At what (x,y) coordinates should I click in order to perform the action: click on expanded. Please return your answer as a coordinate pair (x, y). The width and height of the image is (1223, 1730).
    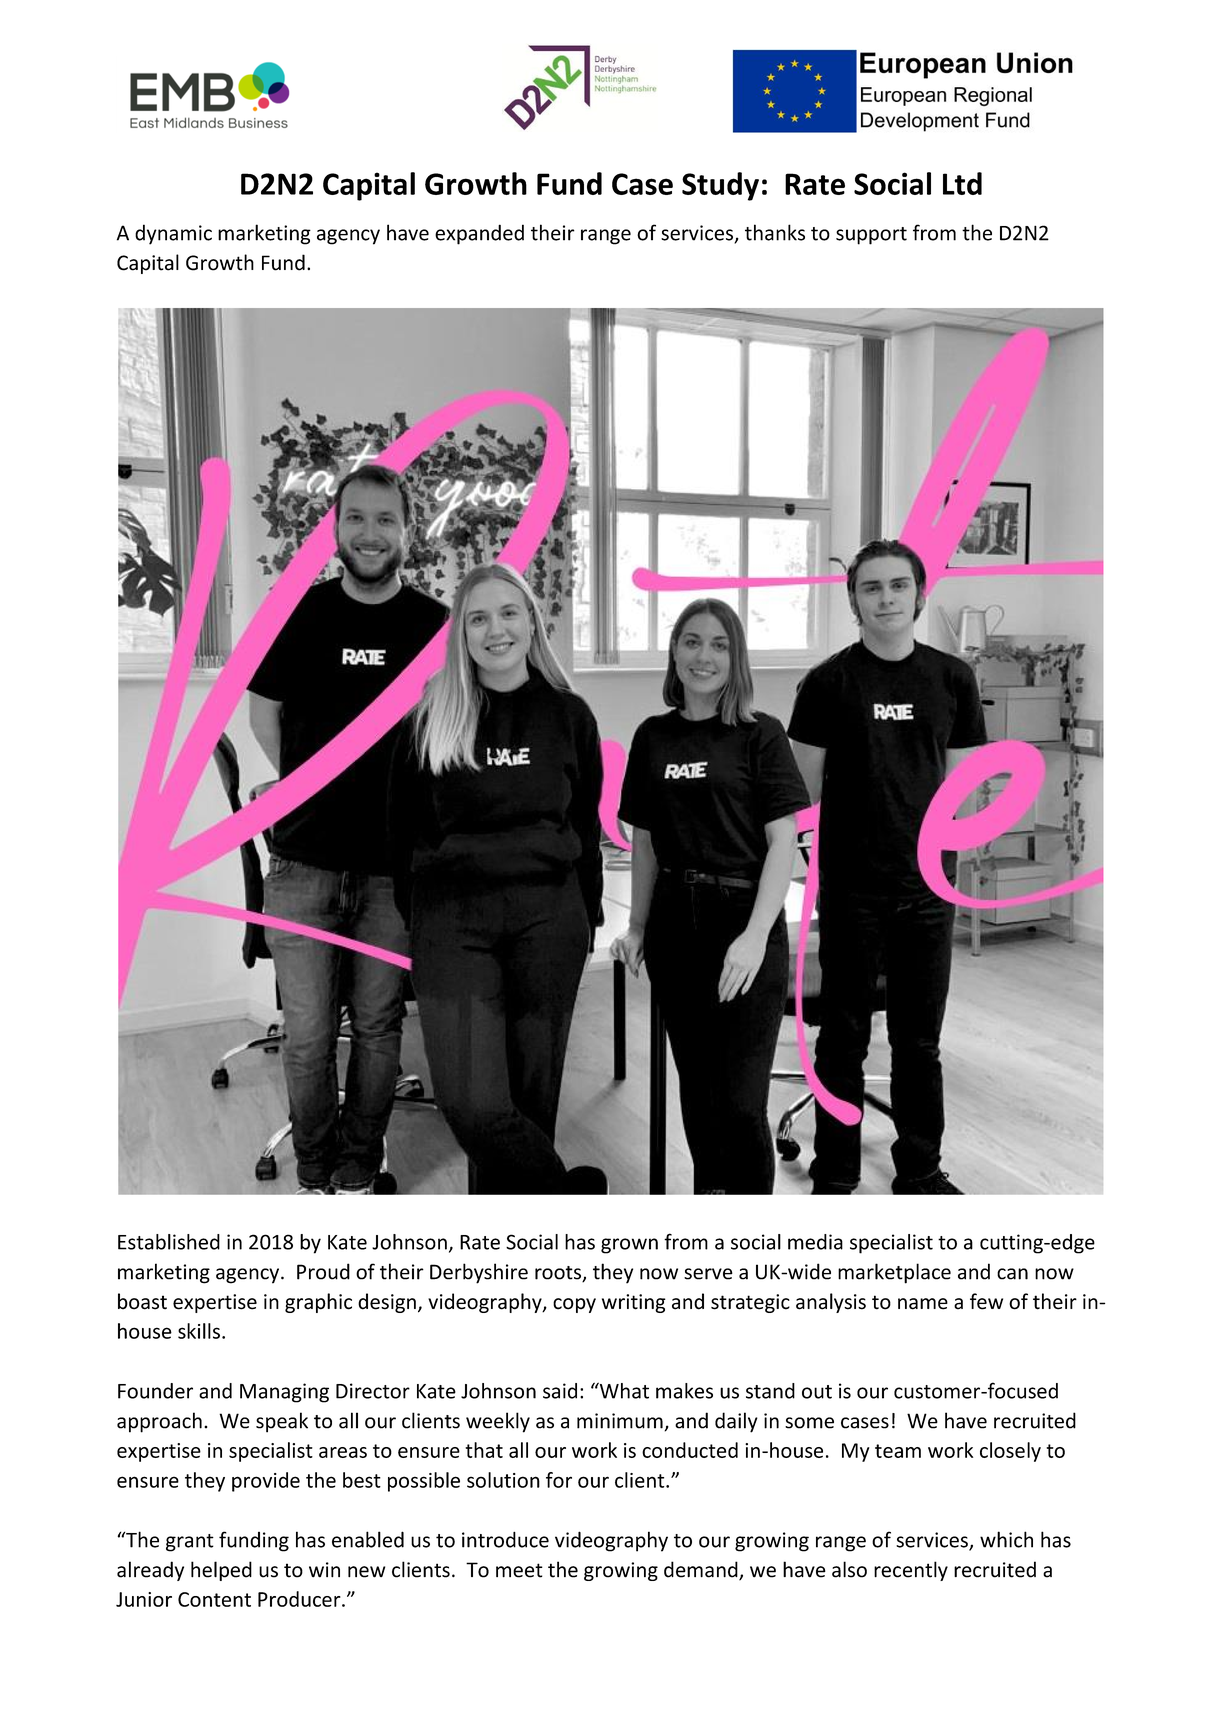
    Looking at the image, I should click on (479, 234).
